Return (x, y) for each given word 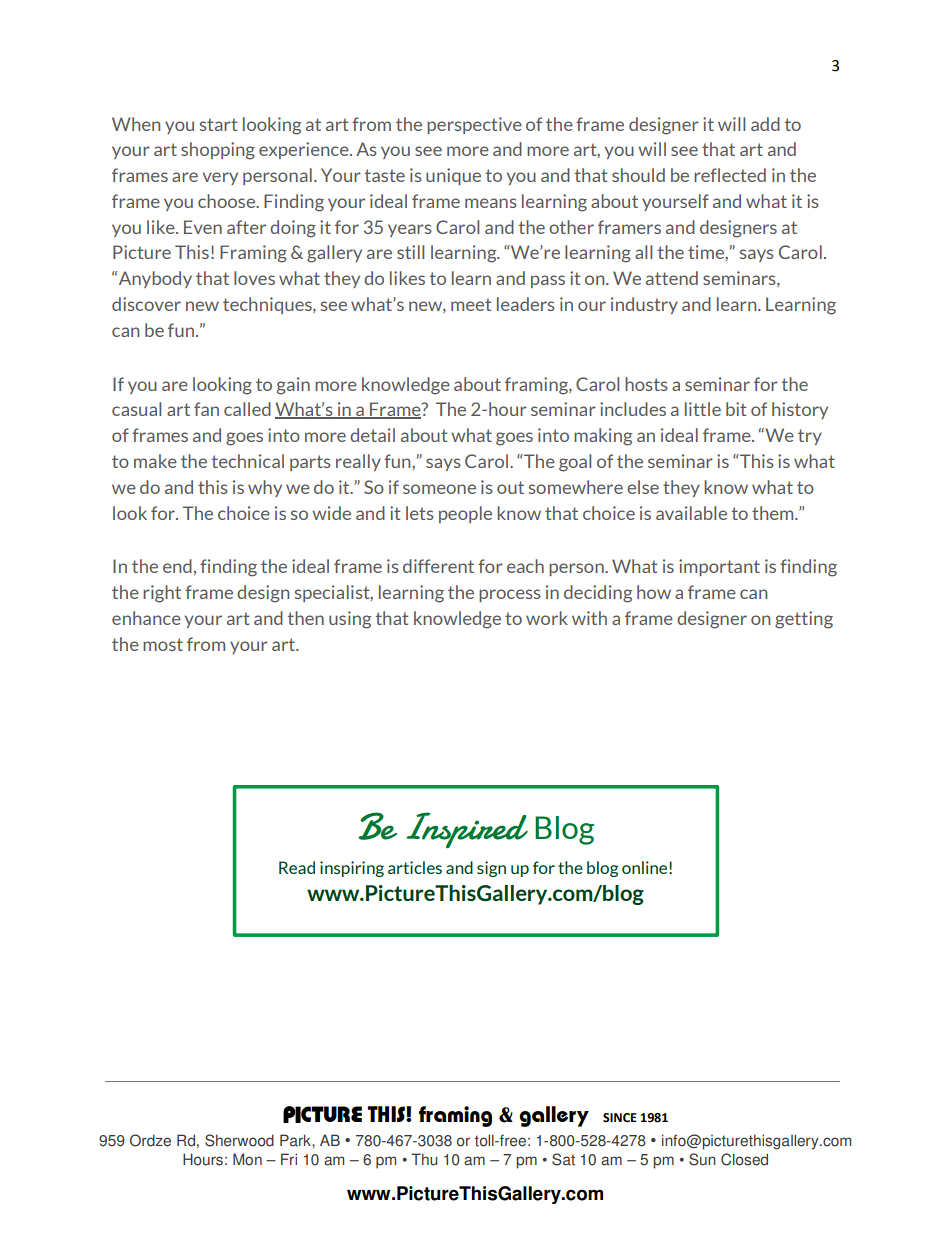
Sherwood (239, 1140)
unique (453, 176)
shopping (218, 151)
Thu (424, 1159)
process (510, 595)
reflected (730, 175)
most (163, 644)
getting (804, 620)
